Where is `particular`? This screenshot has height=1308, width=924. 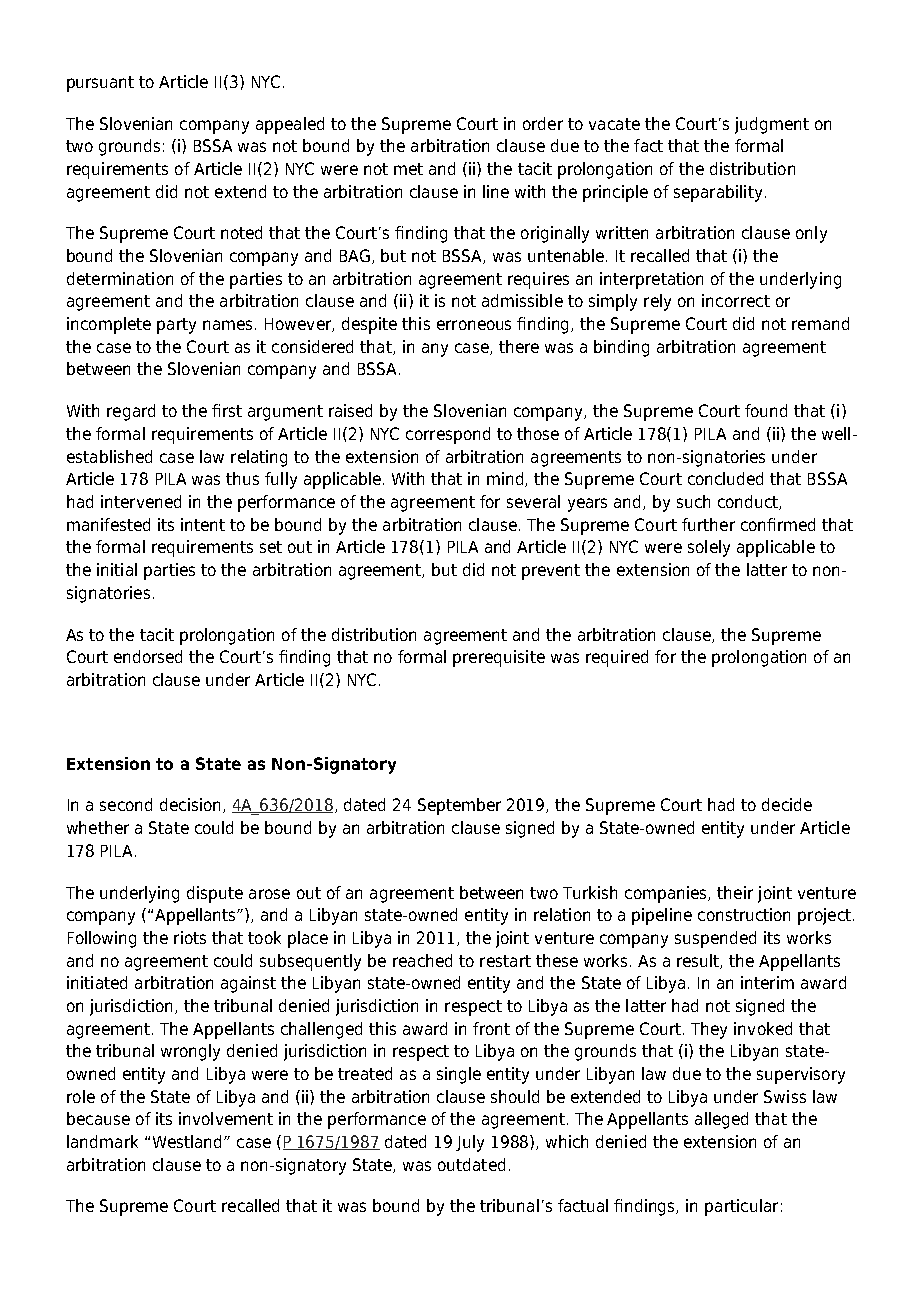
particular is located at coordinates (741, 1207).
